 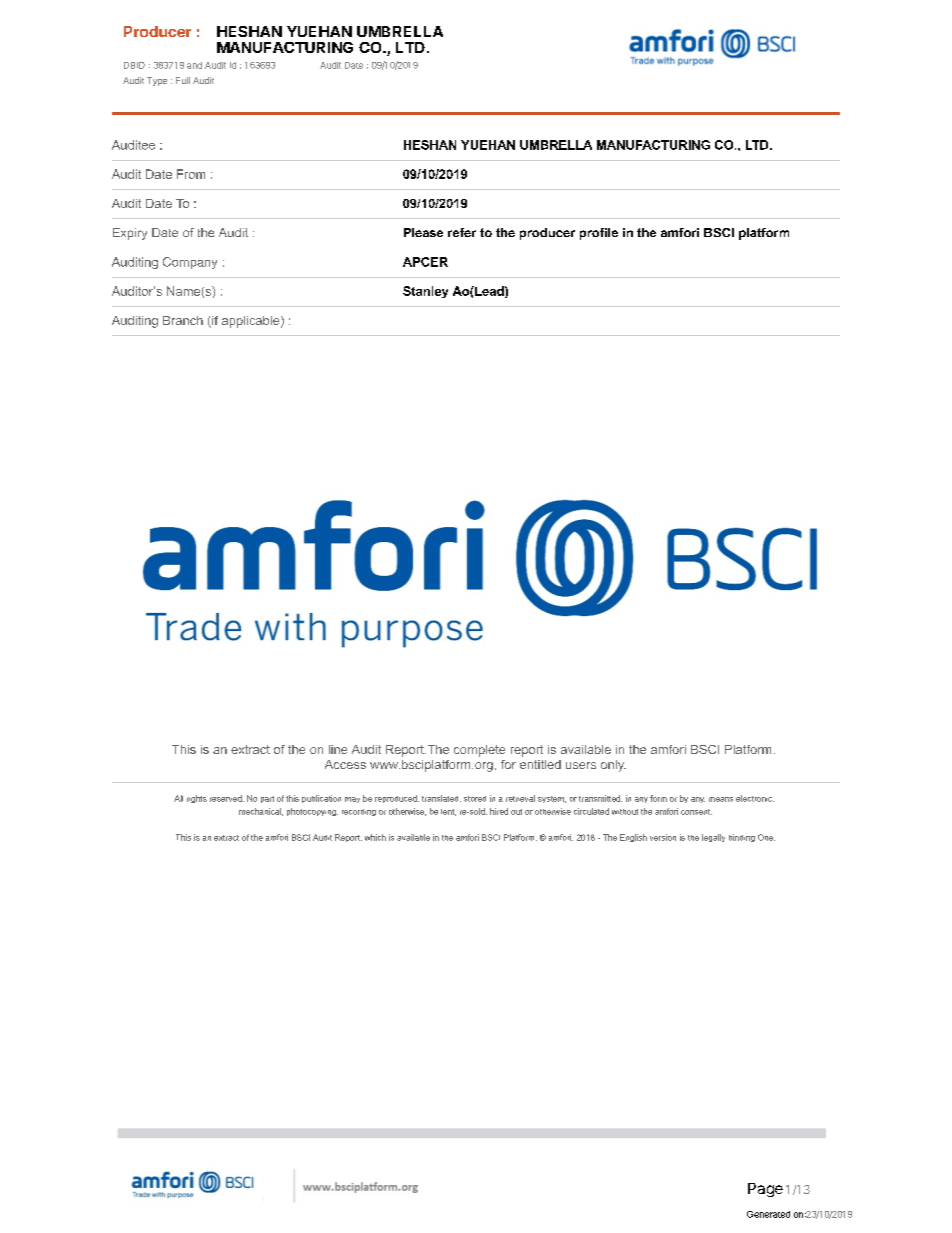 I want to click on Page, so click(x=765, y=1190).
